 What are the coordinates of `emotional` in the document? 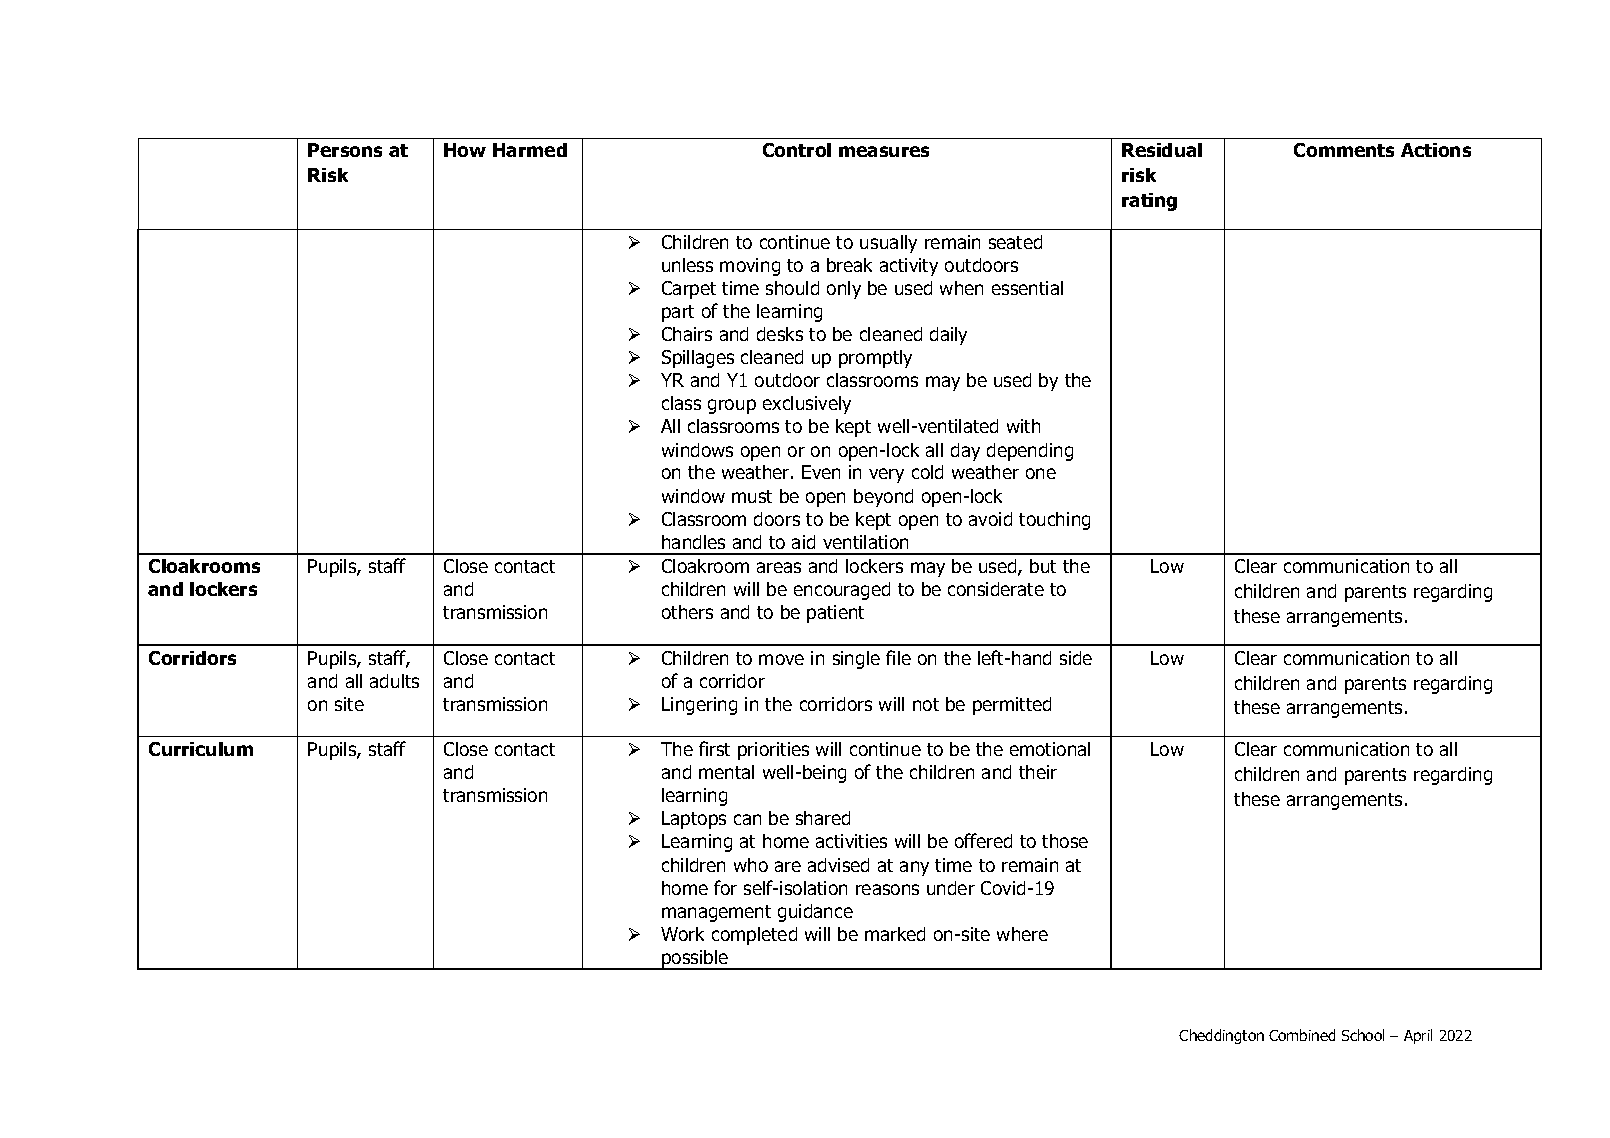 It's located at (1050, 749).
